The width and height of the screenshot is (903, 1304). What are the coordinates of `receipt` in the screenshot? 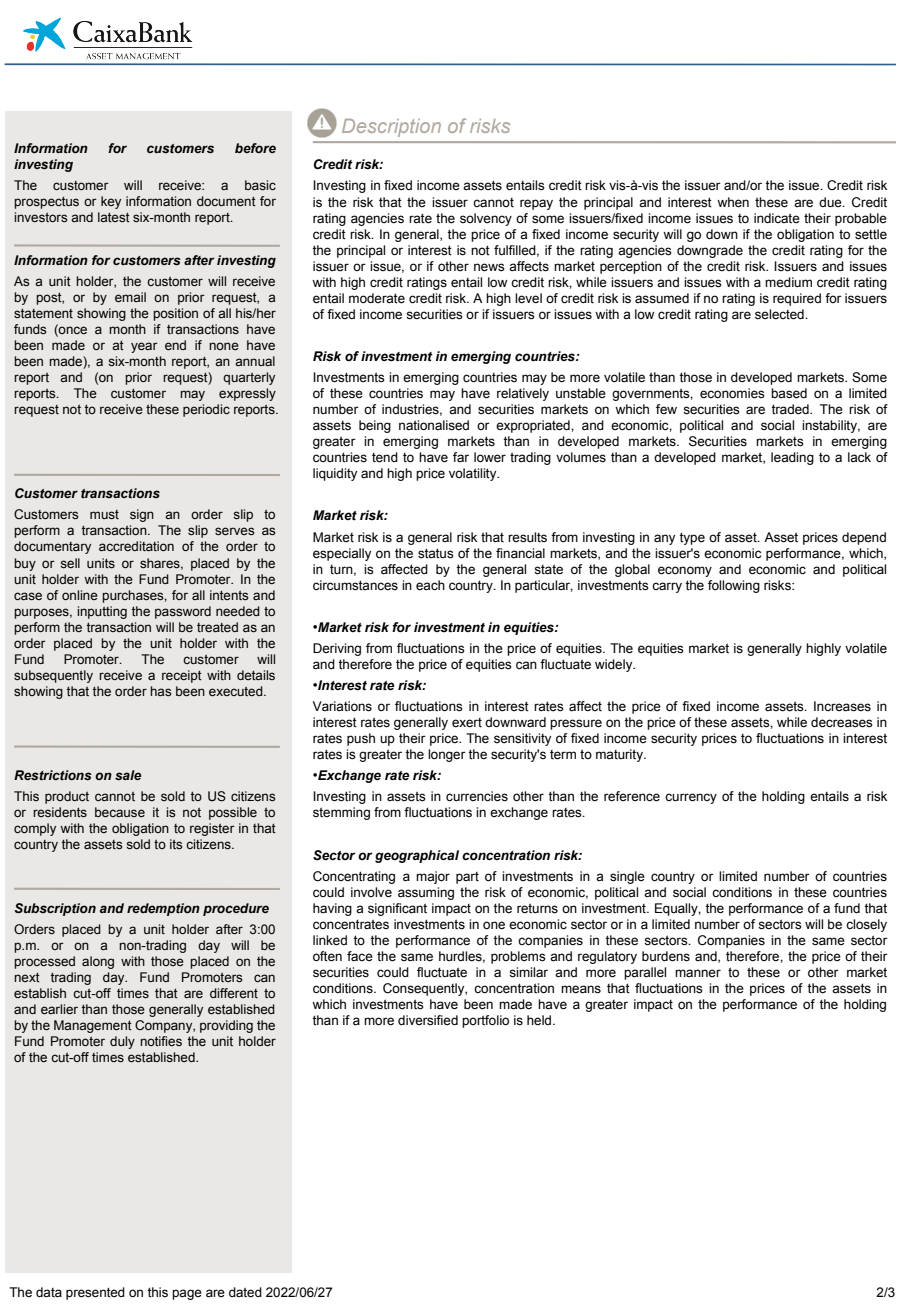 It's located at (182, 676).
